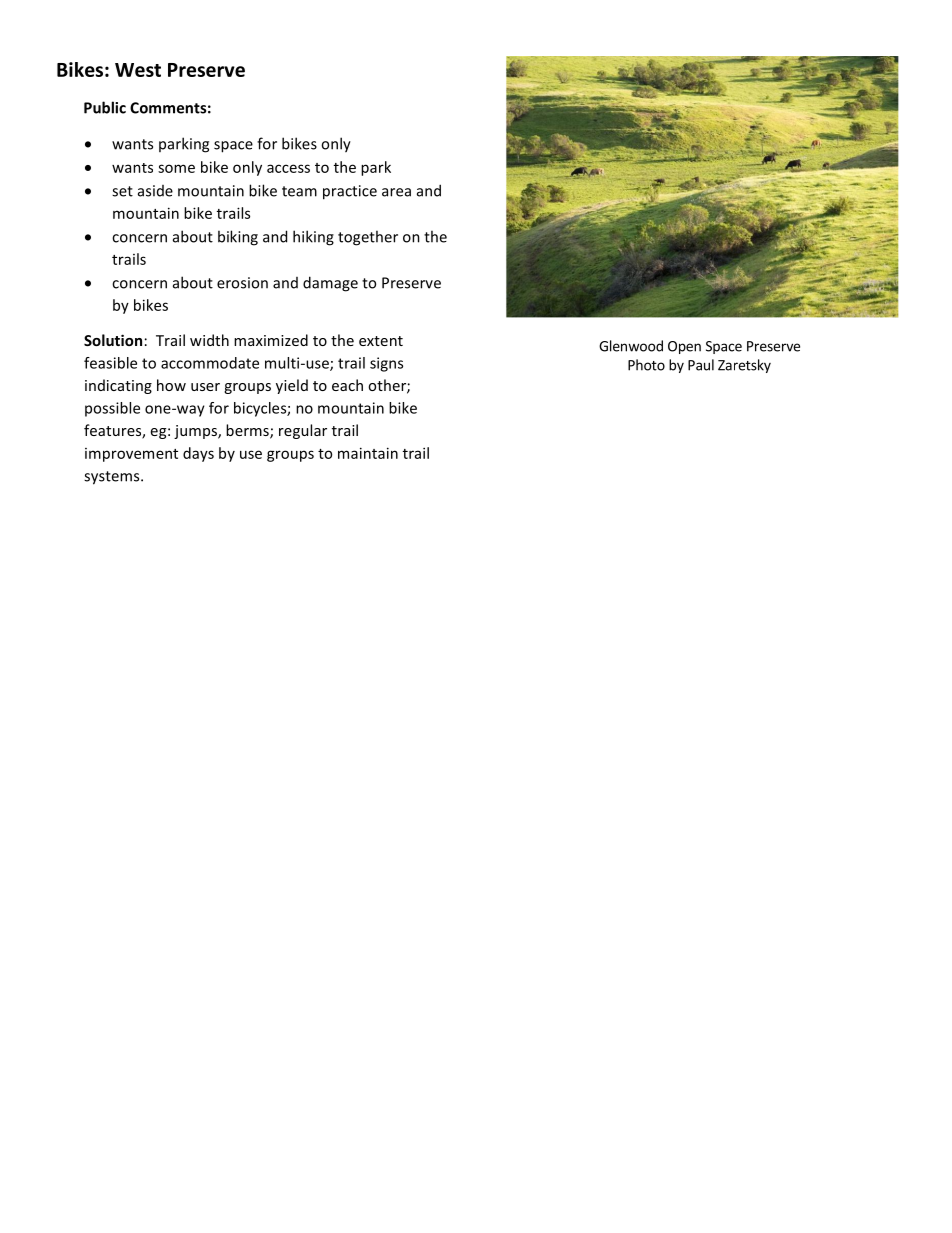  I want to click on together, so click(368, 238).
